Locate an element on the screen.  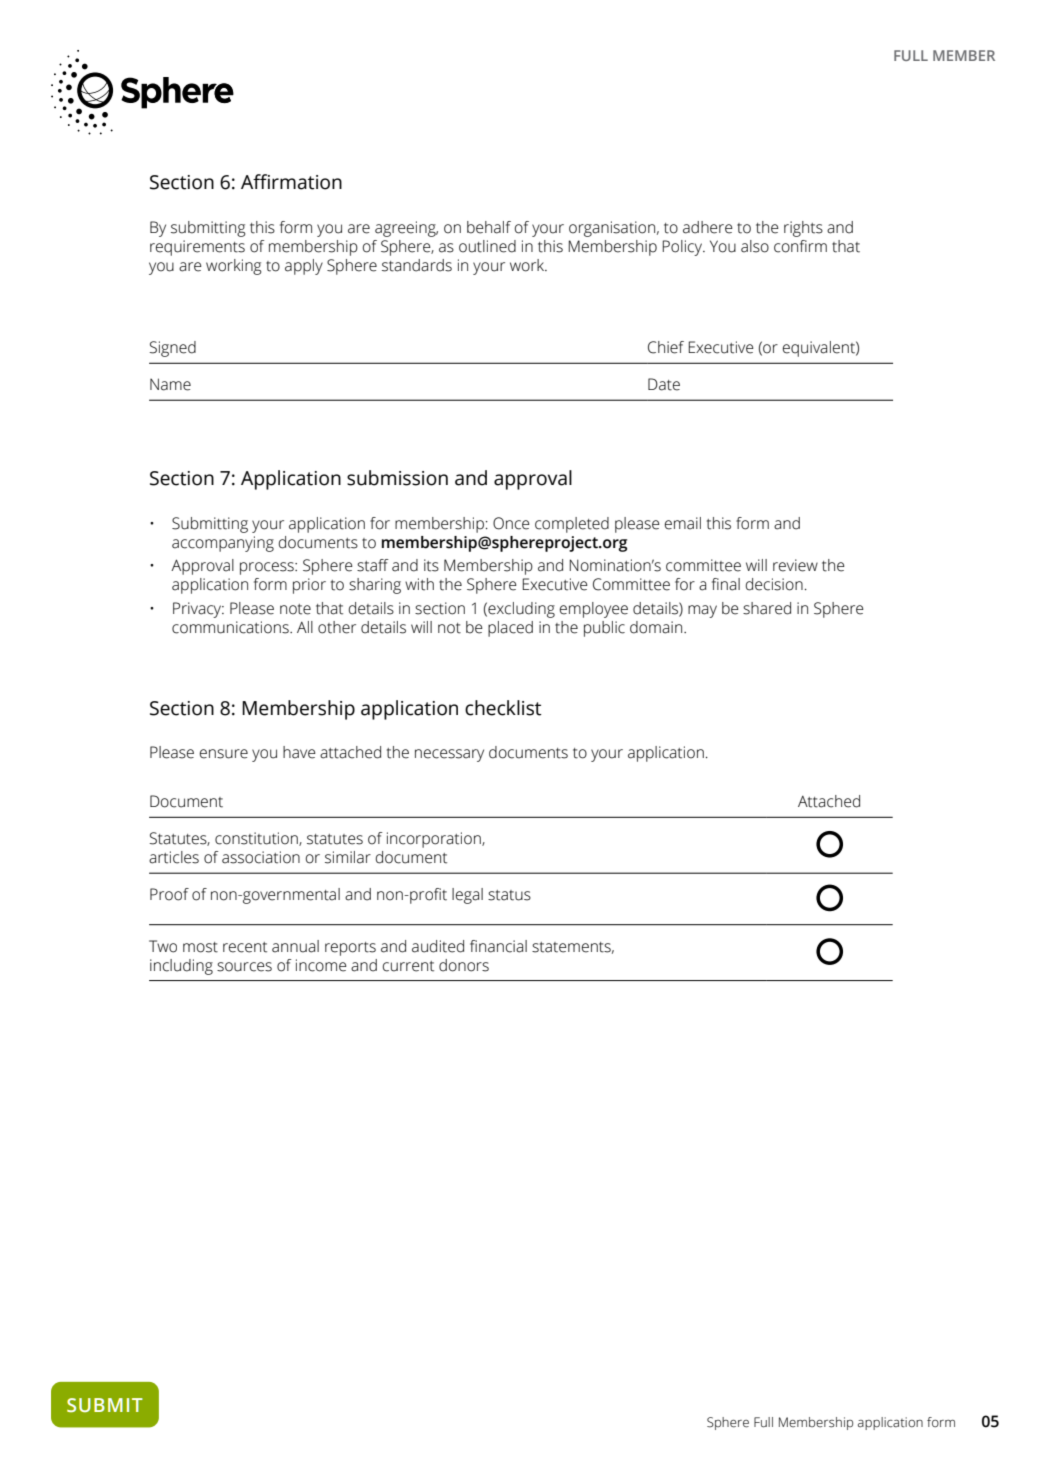
checklist is located at coordinates (503, 708).
